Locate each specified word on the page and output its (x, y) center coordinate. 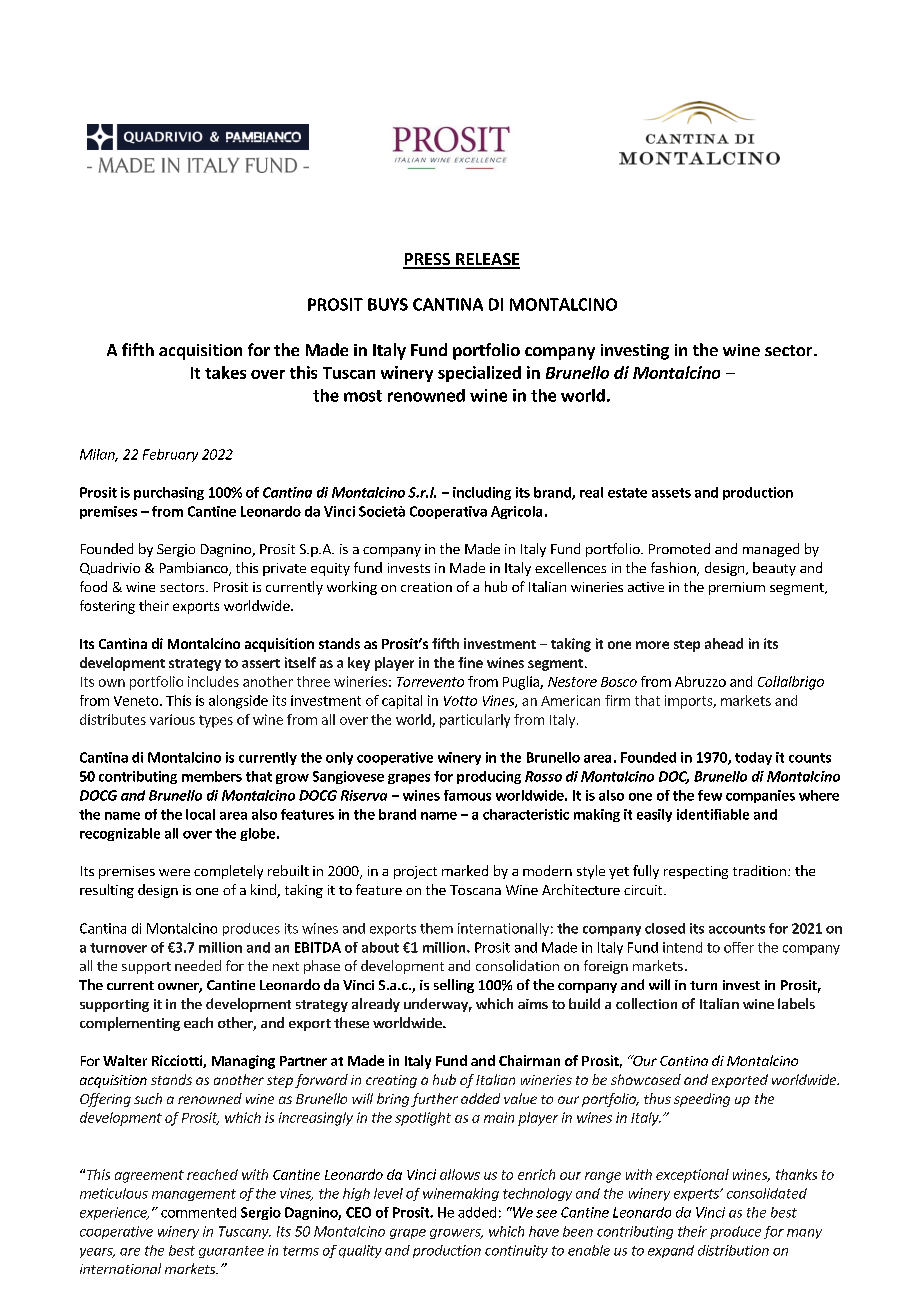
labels (796, 1003)
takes (225, 372)
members (212, 776)
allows (460, 1174)
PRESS (427, 260)
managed (771, 550)
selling (454, 986)
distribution (733, 1250)
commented (198, 1212)
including (482, 493)
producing (489, 777)
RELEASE (486, 260)
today (753, 758)
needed (198, 965)
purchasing (169, 493)
